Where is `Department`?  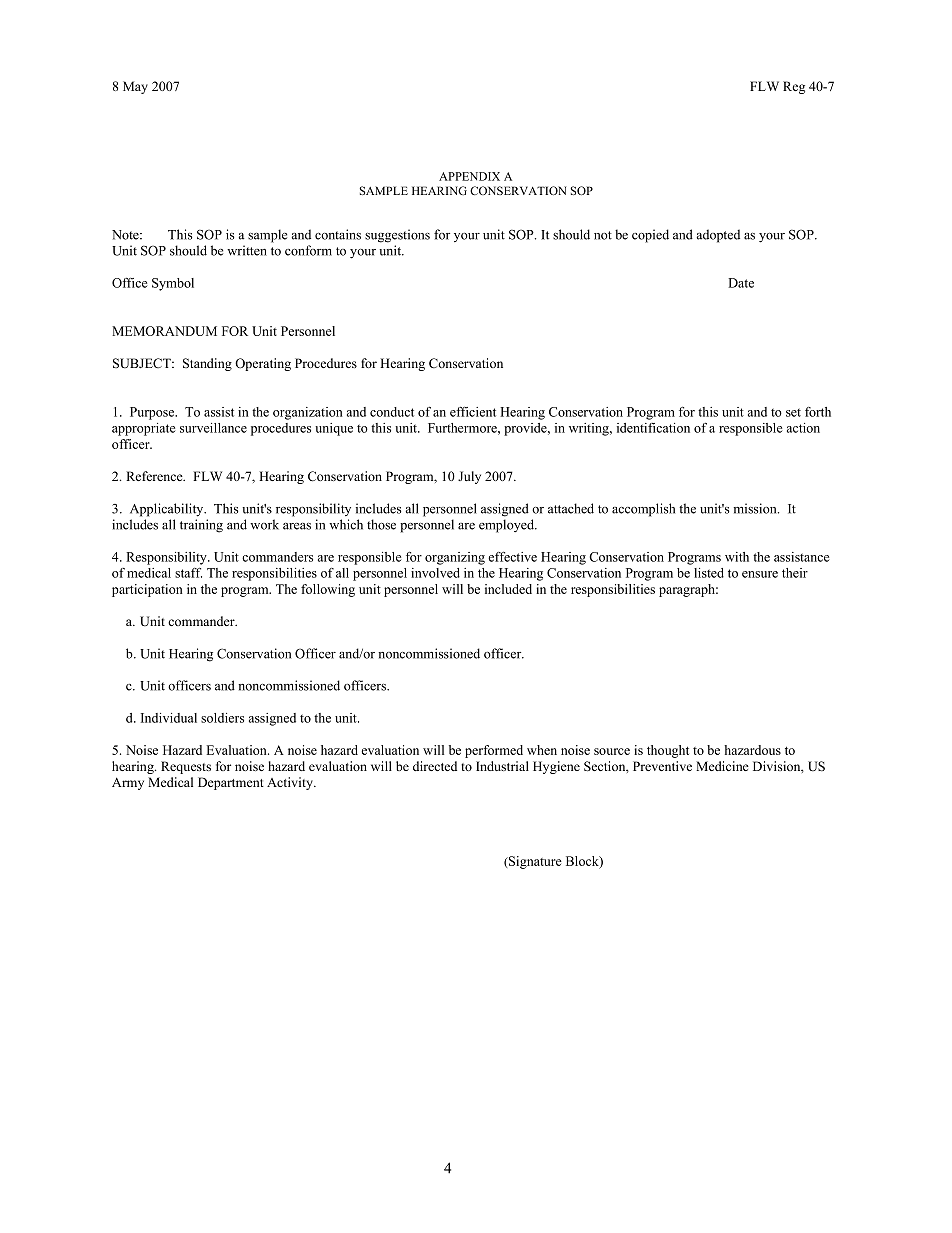
Department is located at coordinates (231, 783).
